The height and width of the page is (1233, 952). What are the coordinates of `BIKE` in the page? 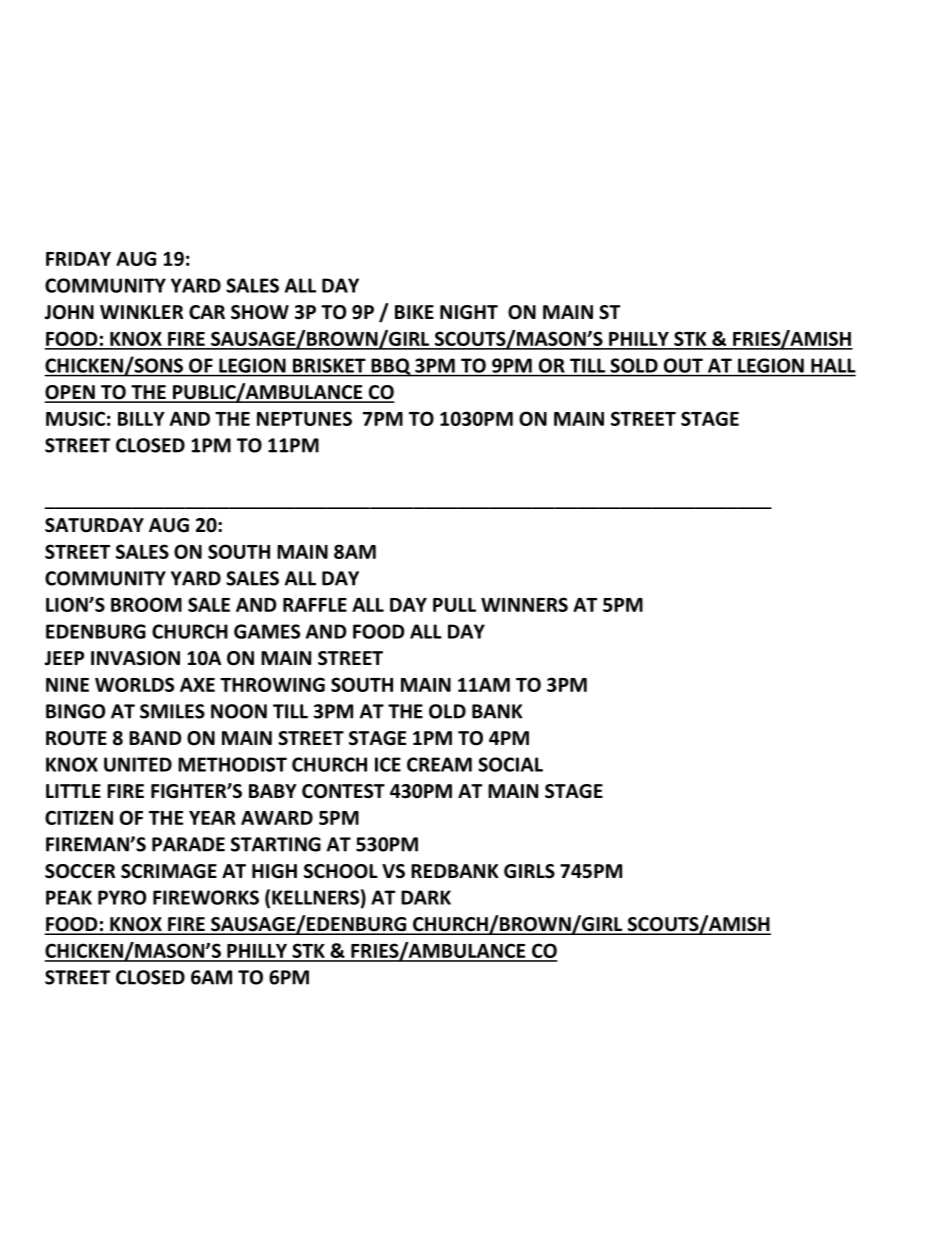 It's located at (414, 312).
